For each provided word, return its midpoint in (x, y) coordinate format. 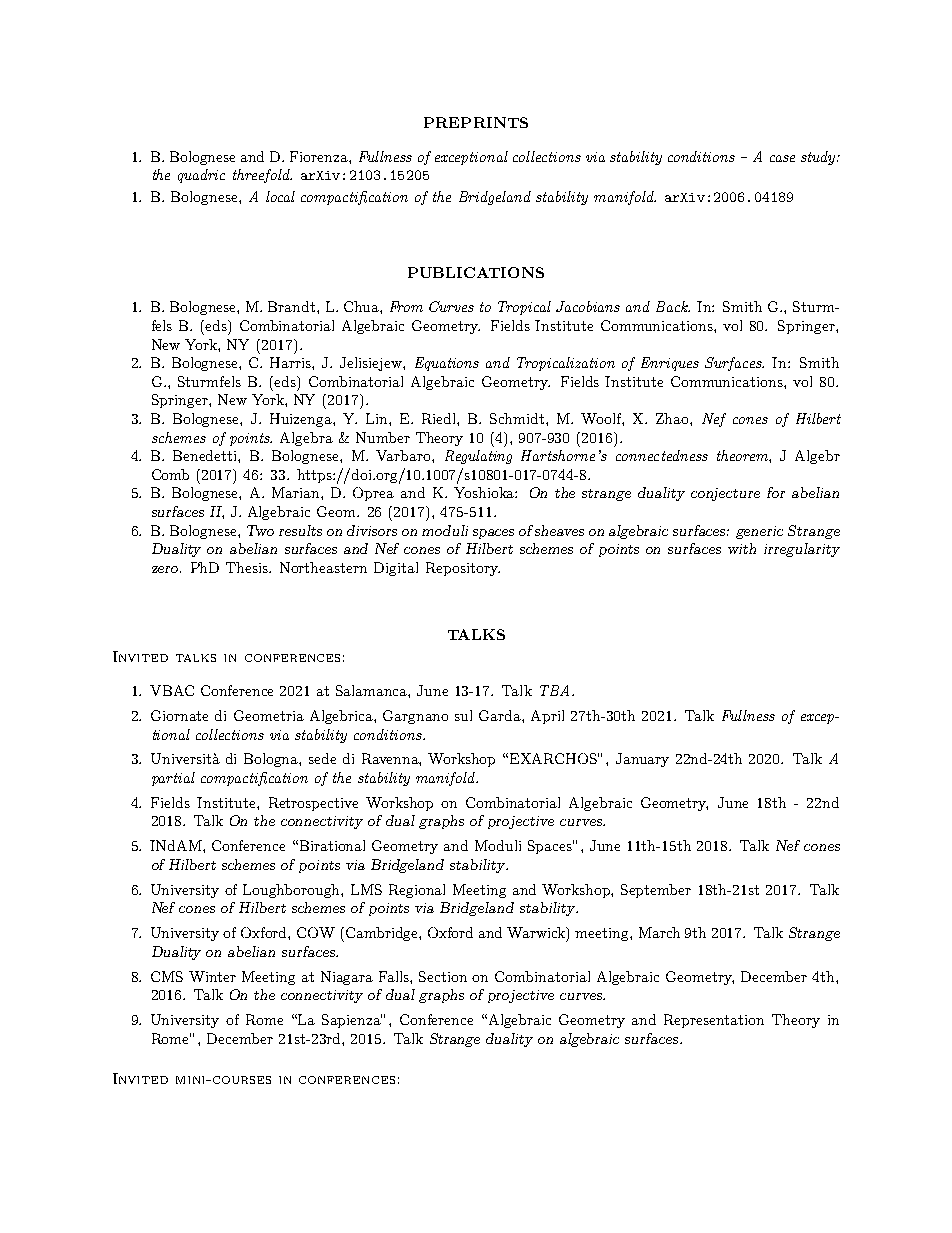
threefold (262, 176)
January (642, 760)
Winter (212, 976)
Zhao (673, 418)
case (782, 158)
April (547, 717)
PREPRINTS (476, 122)
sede (322, 758)
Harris (291, 362)
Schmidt (518, 418)
